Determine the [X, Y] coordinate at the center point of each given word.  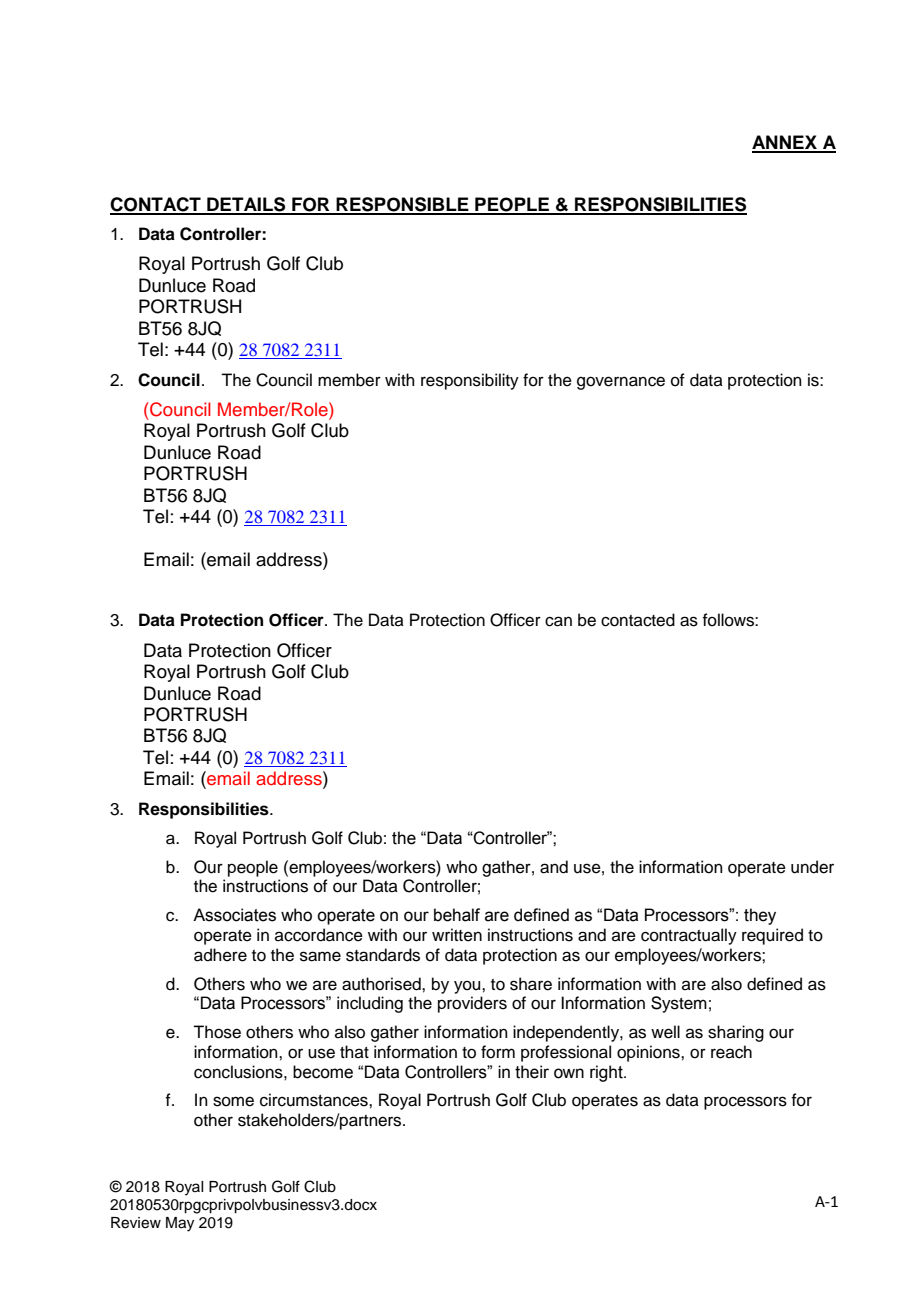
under [812, 867]
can [558, 621]
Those [217, 1032]
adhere [220, 955]
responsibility [470, 381]
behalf [457, 915]
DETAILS [246, 205]
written [457, 935]
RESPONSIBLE [403, 205]
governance [621, 383]
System [679, 1004]
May [180, 1224]
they [760, 916]
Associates [234, 915]
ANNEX [785, 143]
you [468, 987]
